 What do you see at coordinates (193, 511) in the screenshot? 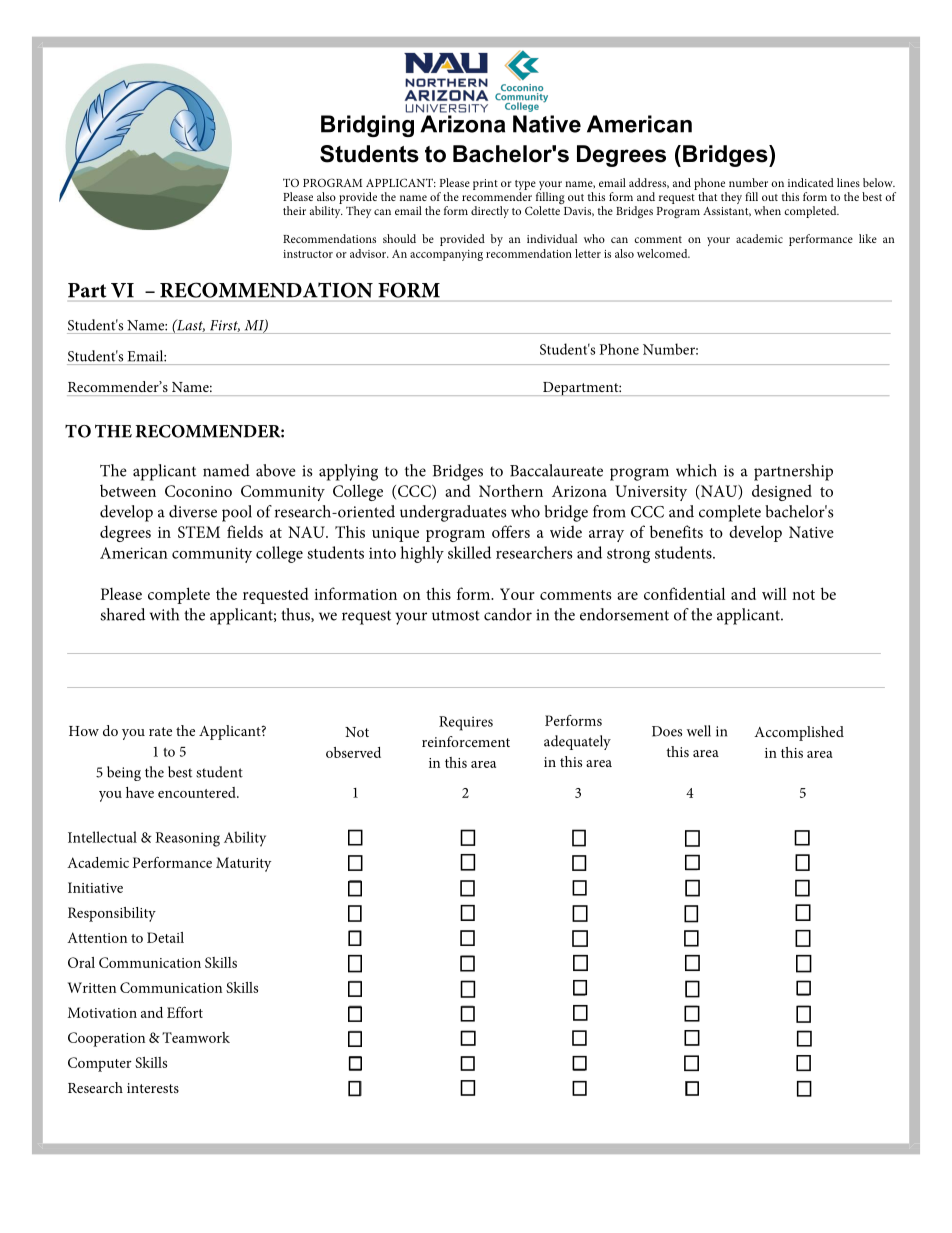
I see `diverse` at bounding box center [193, 511].
